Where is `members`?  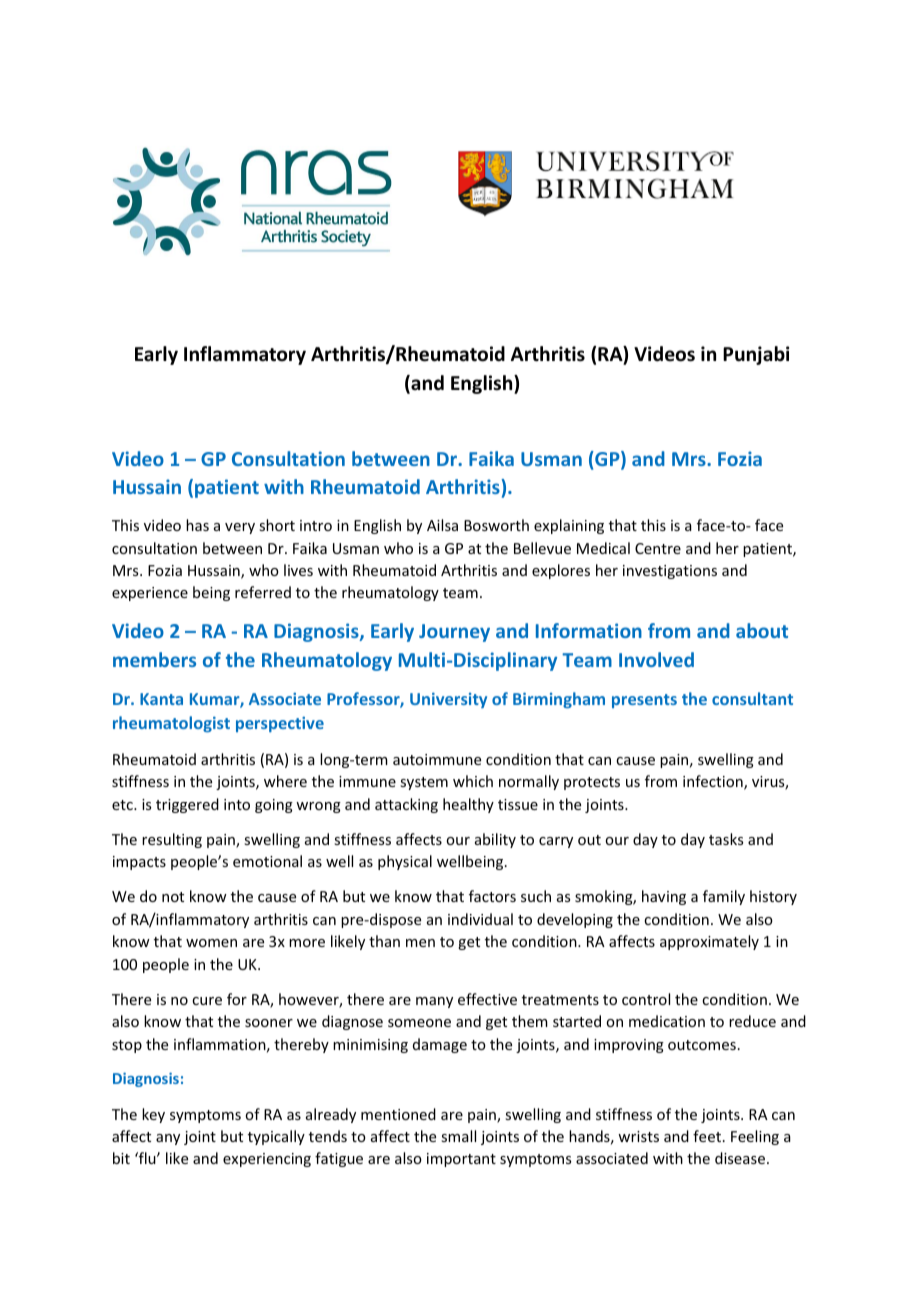 members is located at coordinates (154, 659).
